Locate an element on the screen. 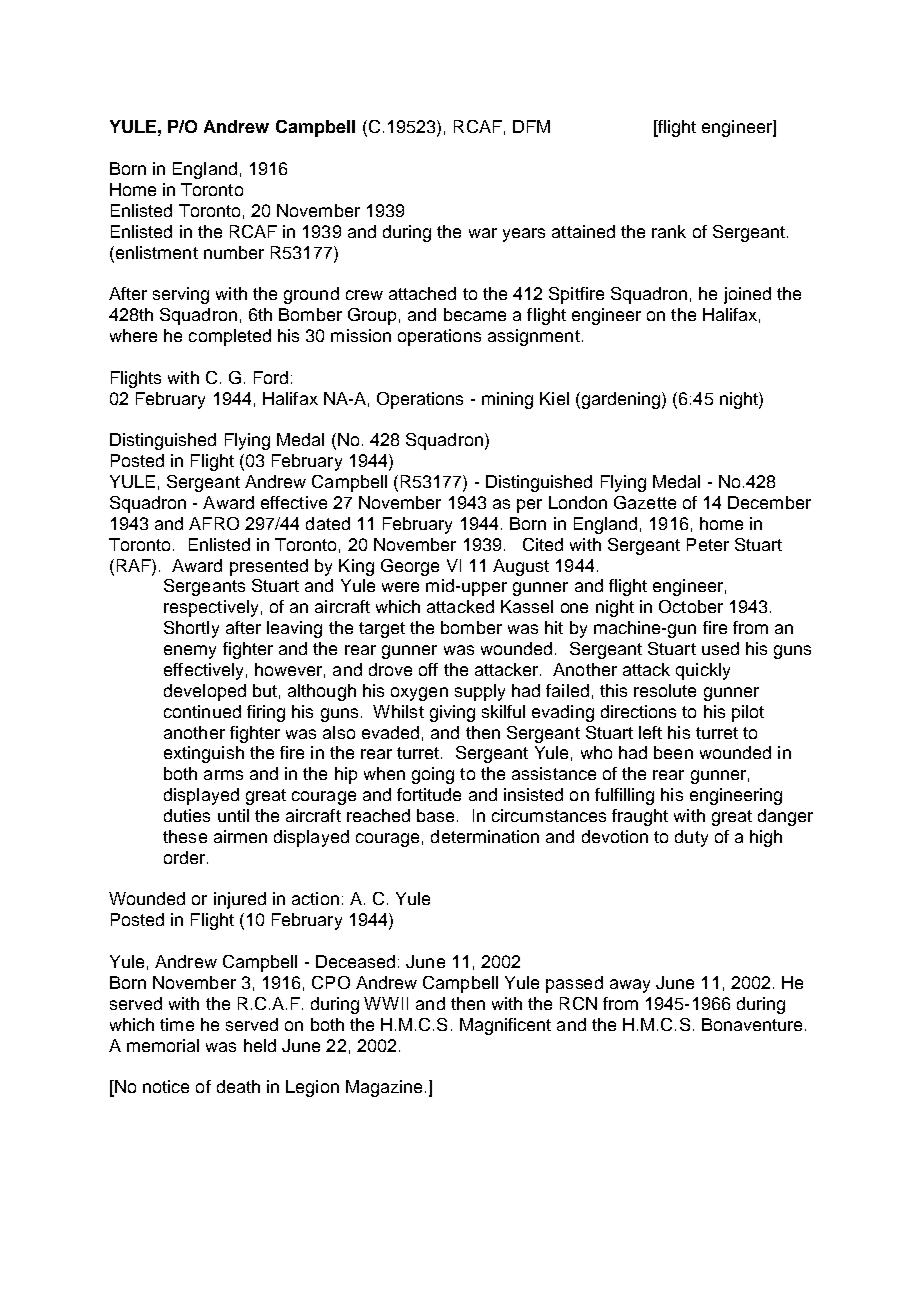 This screenshot has height=1308, width=924. death is located at coordinates (238, 1086).
